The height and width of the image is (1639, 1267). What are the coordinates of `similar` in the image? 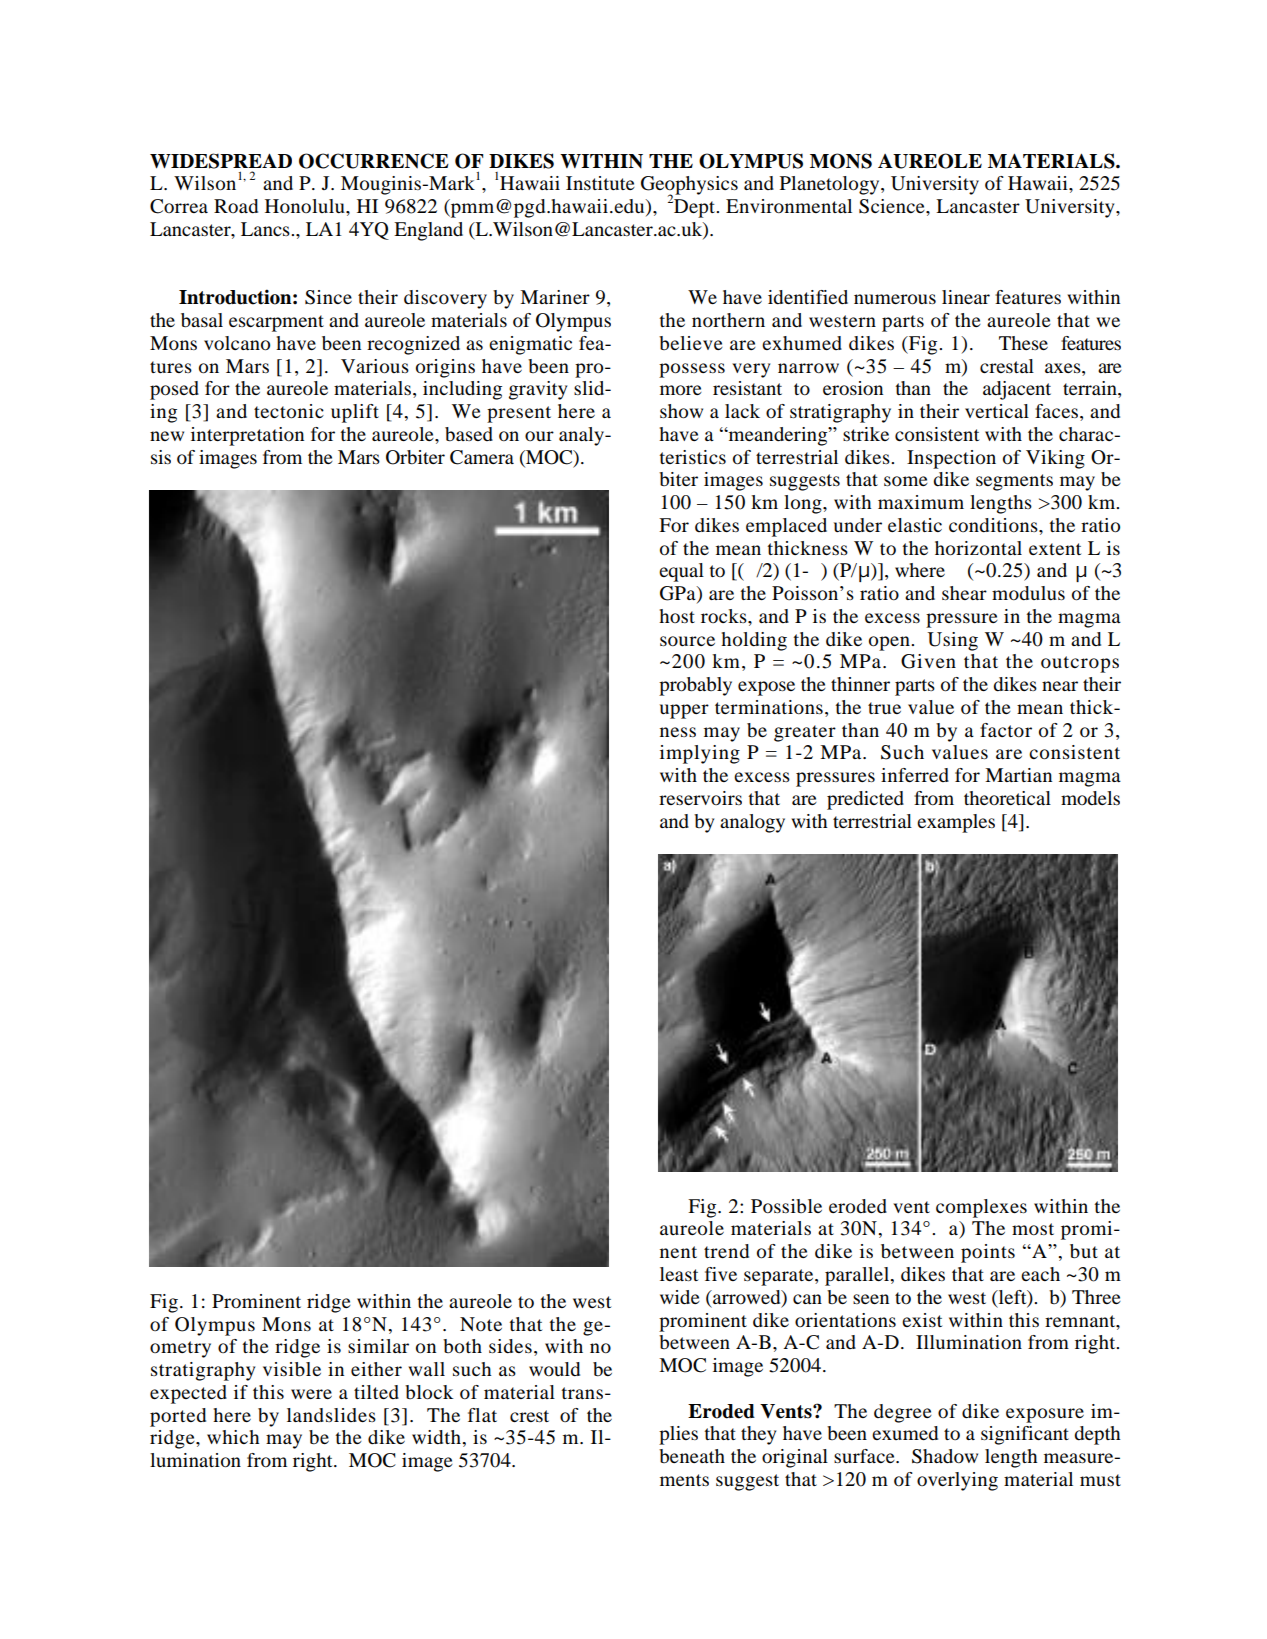 It's located at (378, 1346).
